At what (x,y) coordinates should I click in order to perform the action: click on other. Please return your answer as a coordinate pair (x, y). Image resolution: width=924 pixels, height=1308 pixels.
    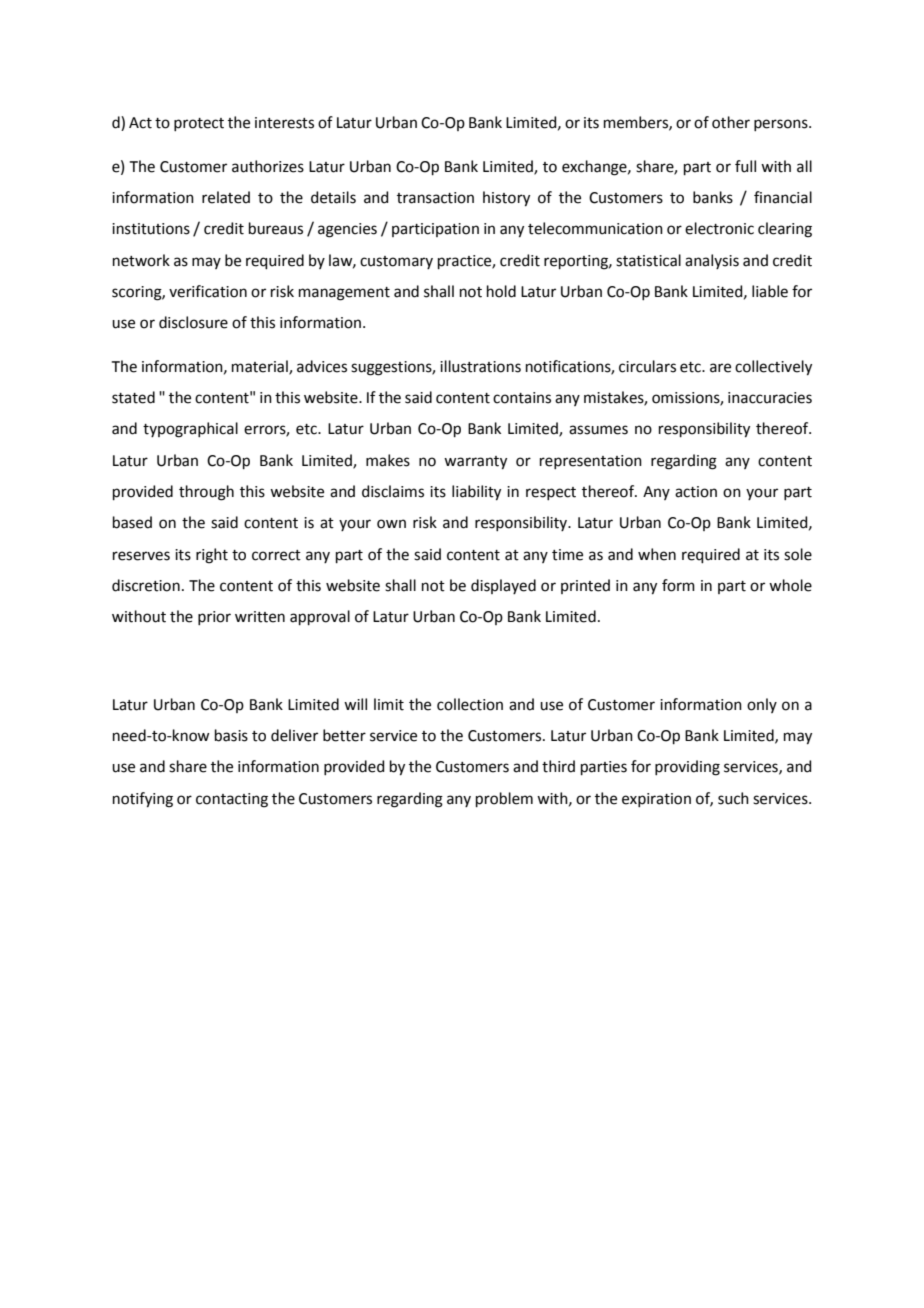
    Looking at the image, I should click on (731, 122).
